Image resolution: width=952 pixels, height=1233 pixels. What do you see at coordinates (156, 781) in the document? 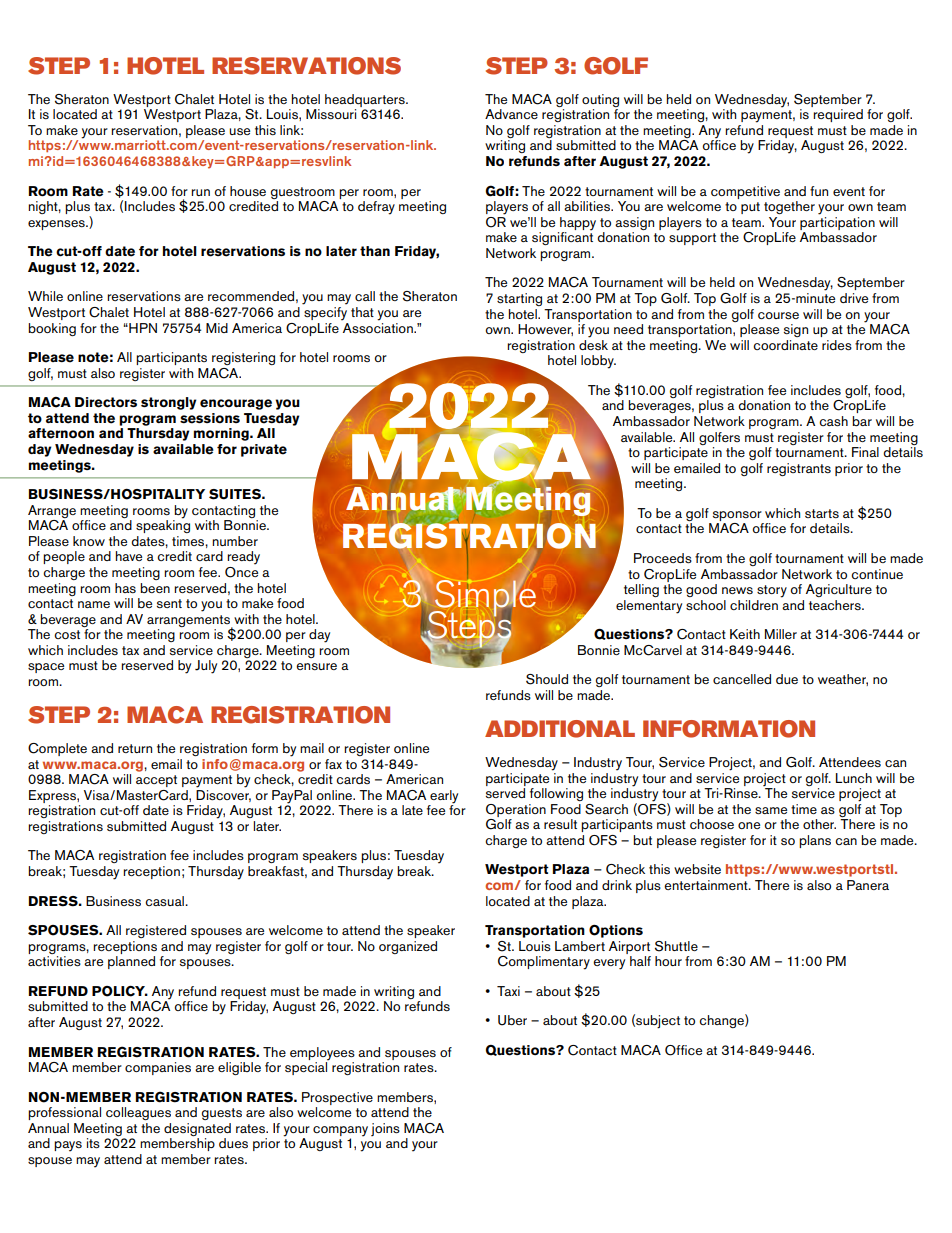
I see `accept` at bounding box center [156, 781].
